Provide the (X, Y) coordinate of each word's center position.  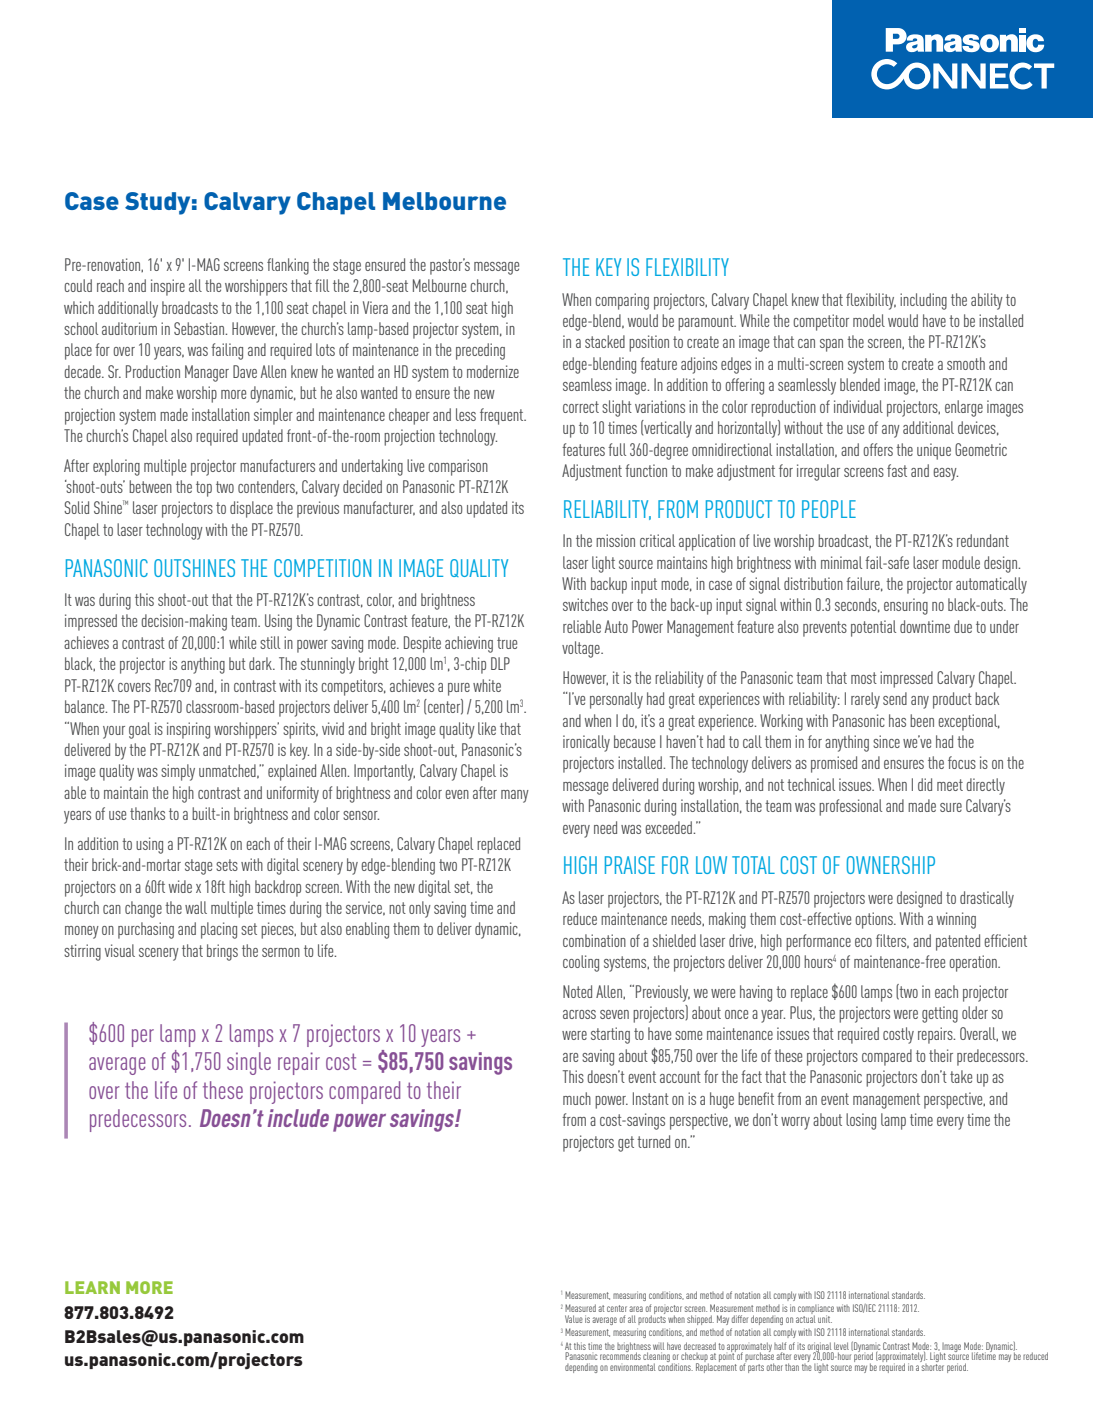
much (577, 1098)
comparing (622, 301)
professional (850, 807)
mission (615, 540)
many (515, 796)
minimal (841, 562)
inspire (168, 287)
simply (178, 772)
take (961, 1076)
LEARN (92, 1287)
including (923, 301)
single (249, 1063)
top (204, 489)
